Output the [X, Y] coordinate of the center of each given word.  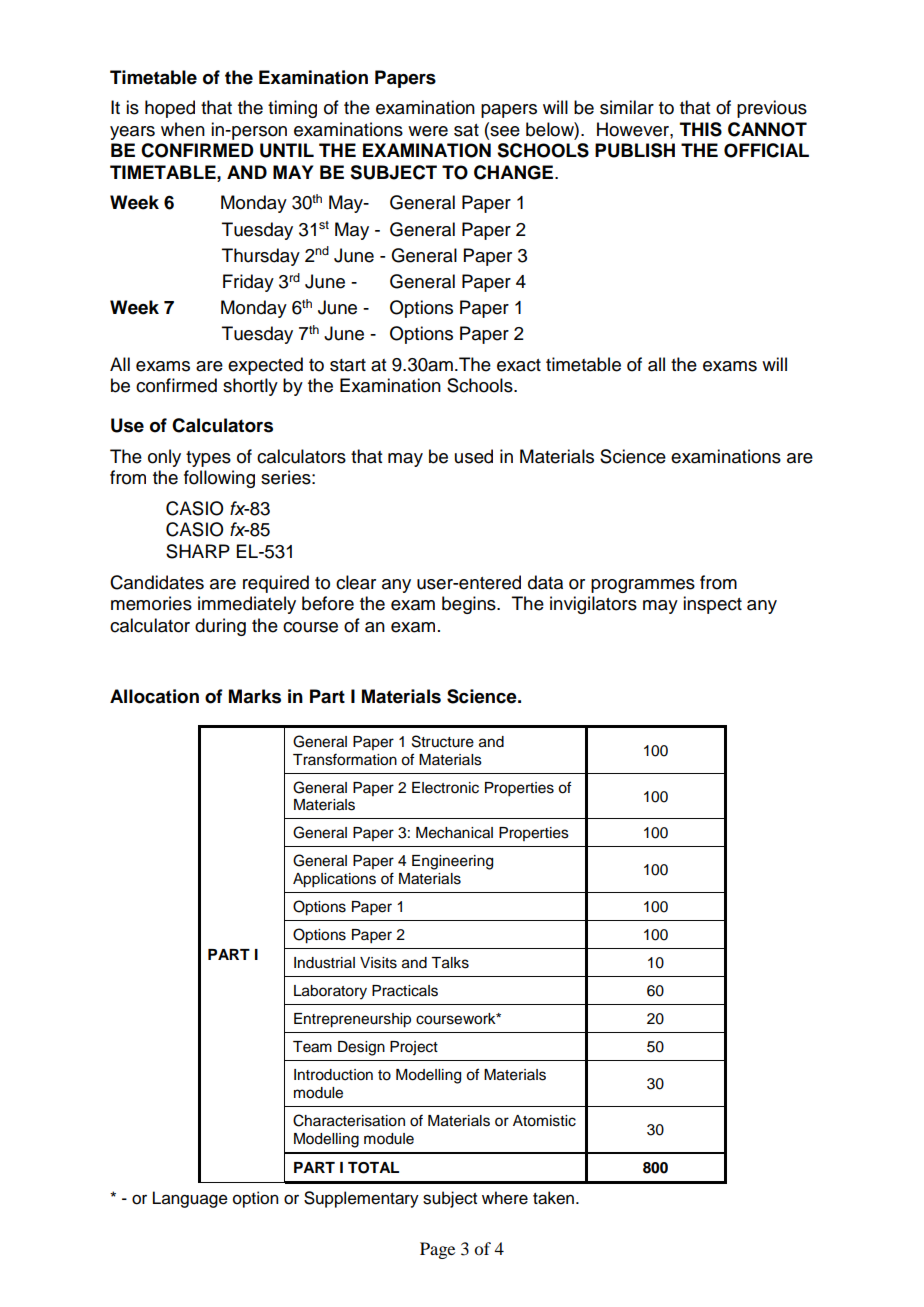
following [219, 479]
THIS [701, 129]
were [428, 131]
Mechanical [454, 833]
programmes [643, 586]
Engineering [452, 862]
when [183, 129]
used [474, 456]
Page [437, 1250]
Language [190, 1199]
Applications [334, 880]
